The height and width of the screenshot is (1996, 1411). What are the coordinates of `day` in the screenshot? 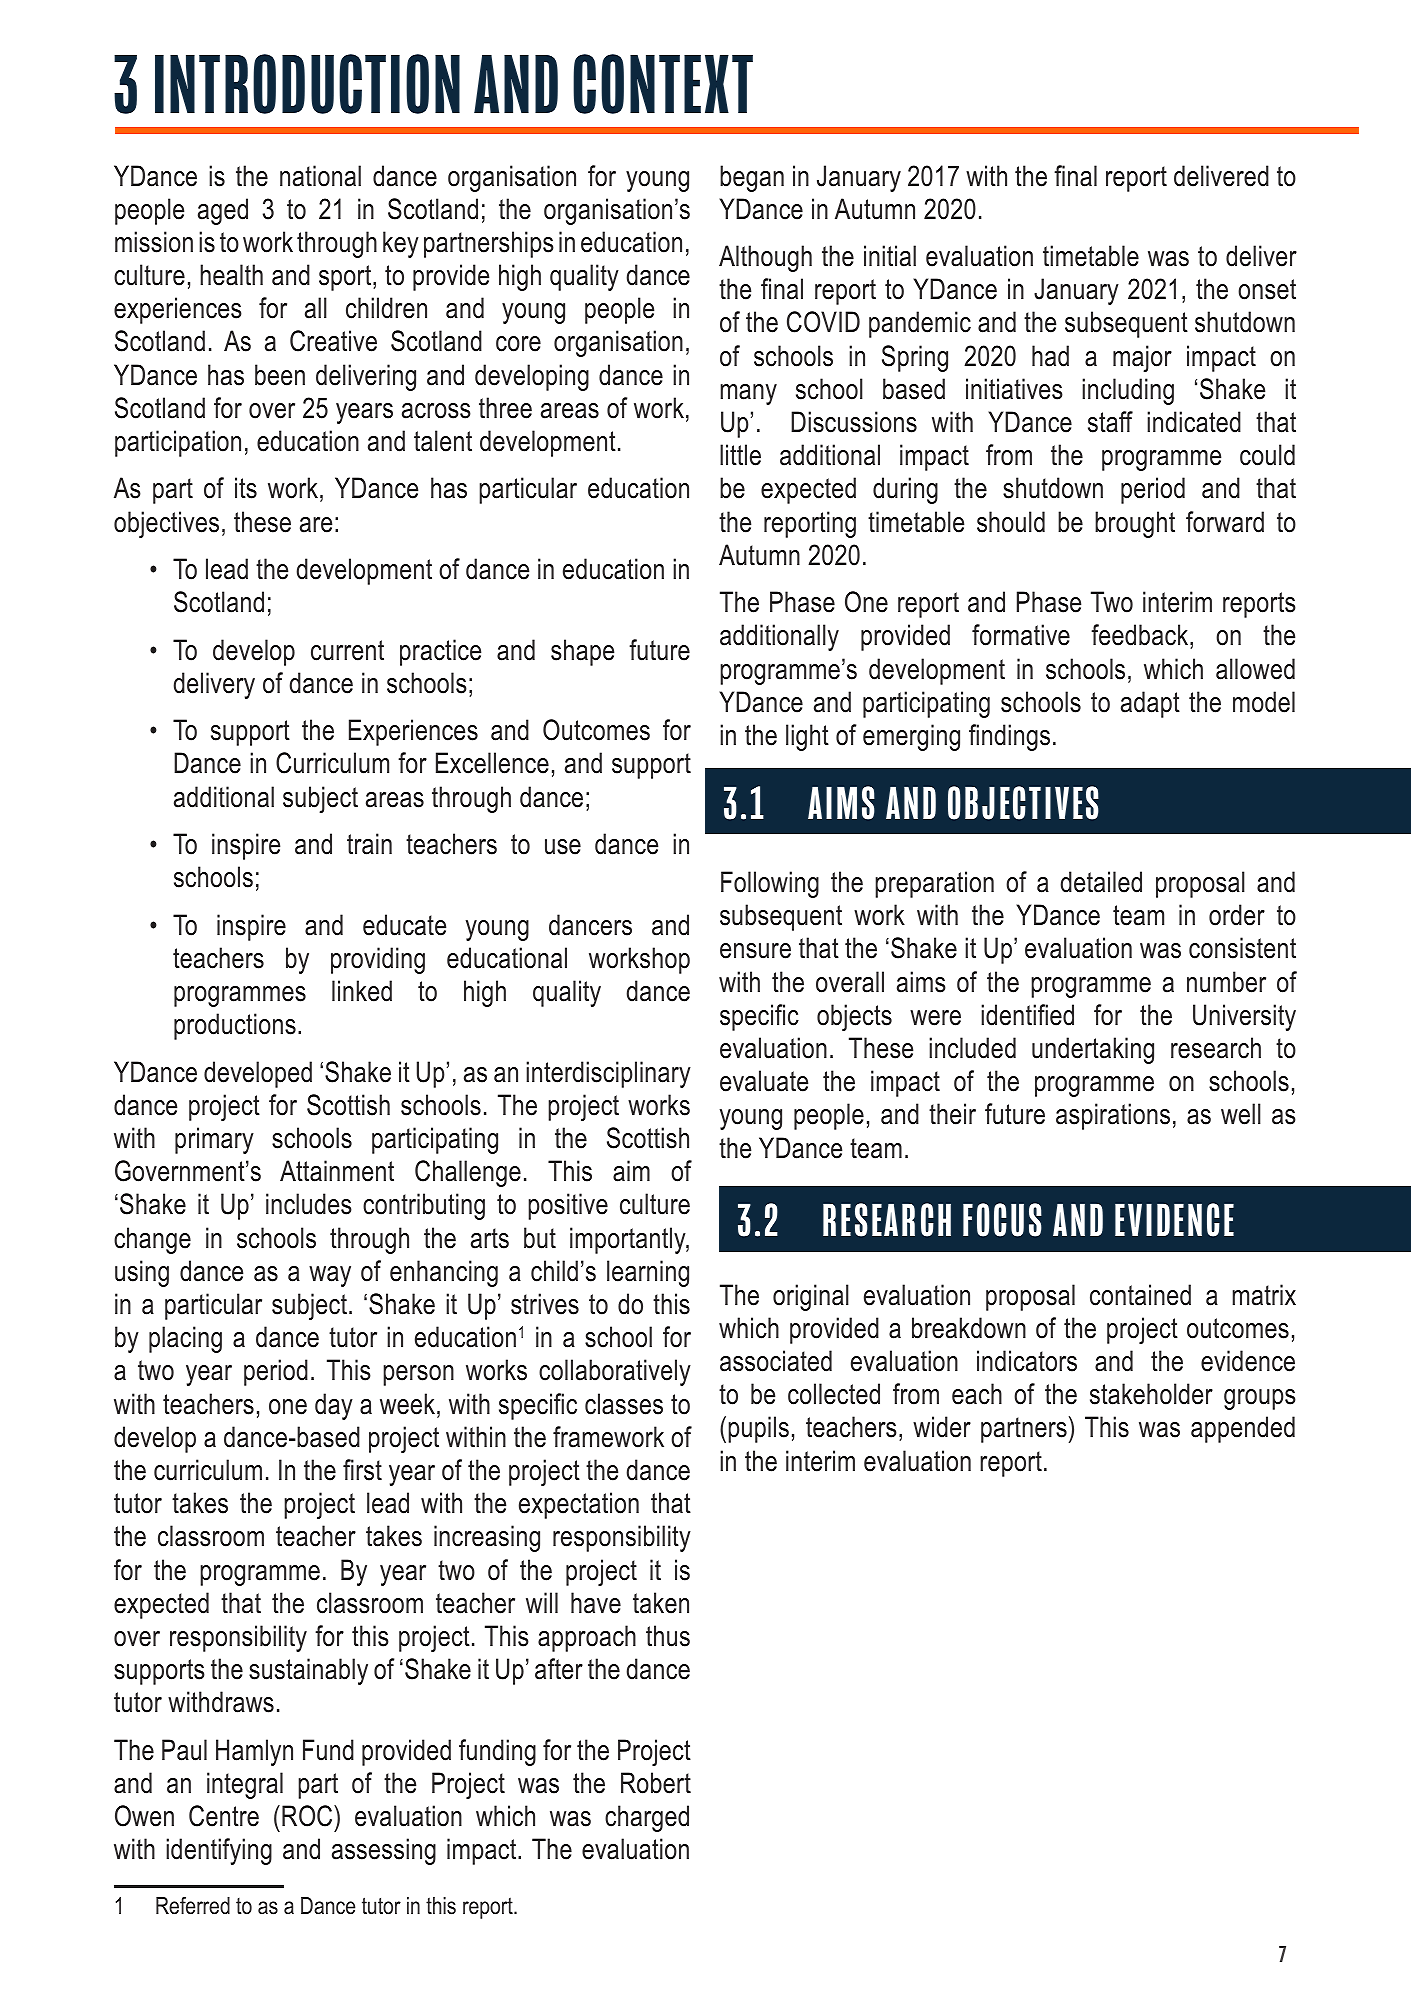 It's located at (334, 1406).
